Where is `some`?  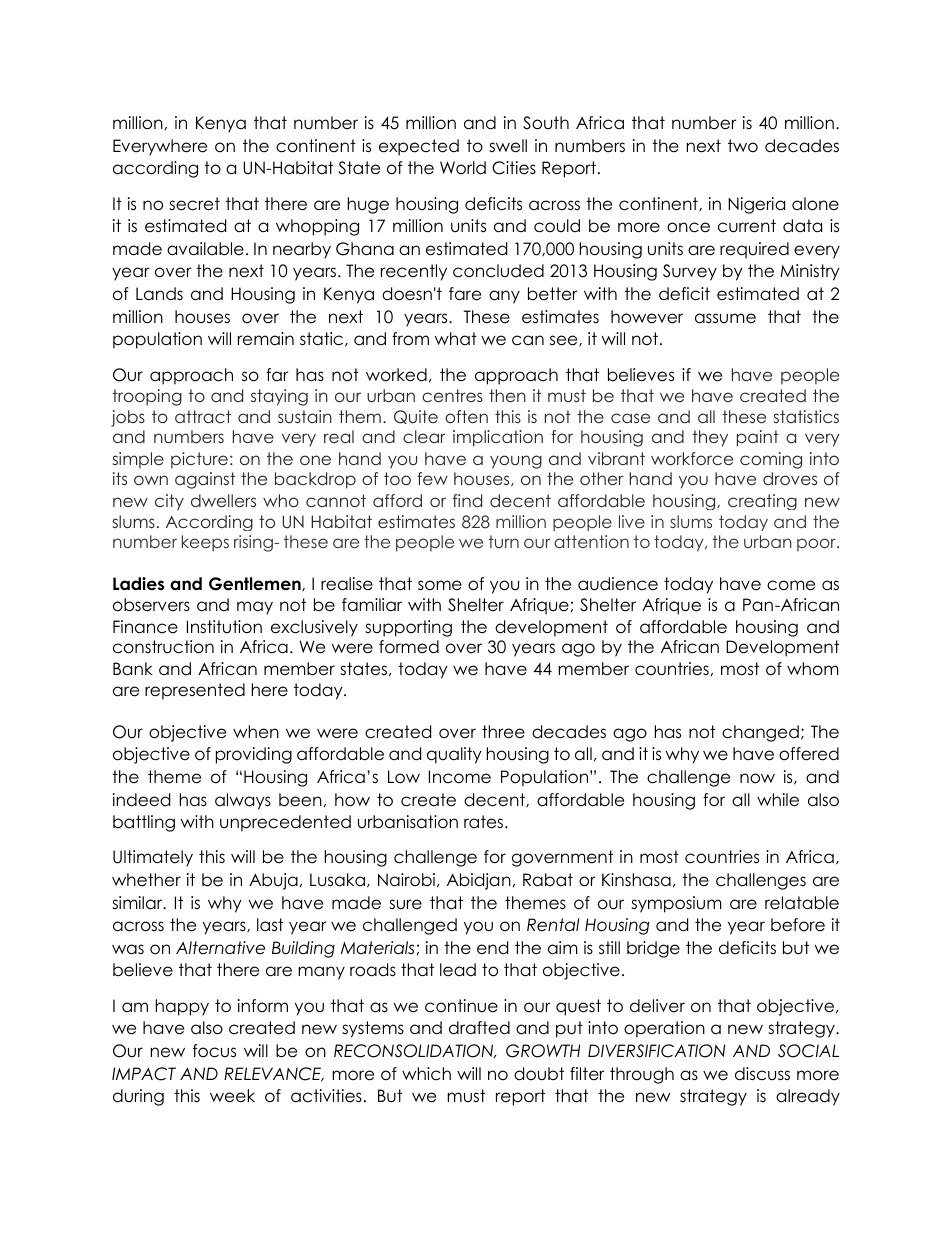
some is located at coordinates (440, 585).
